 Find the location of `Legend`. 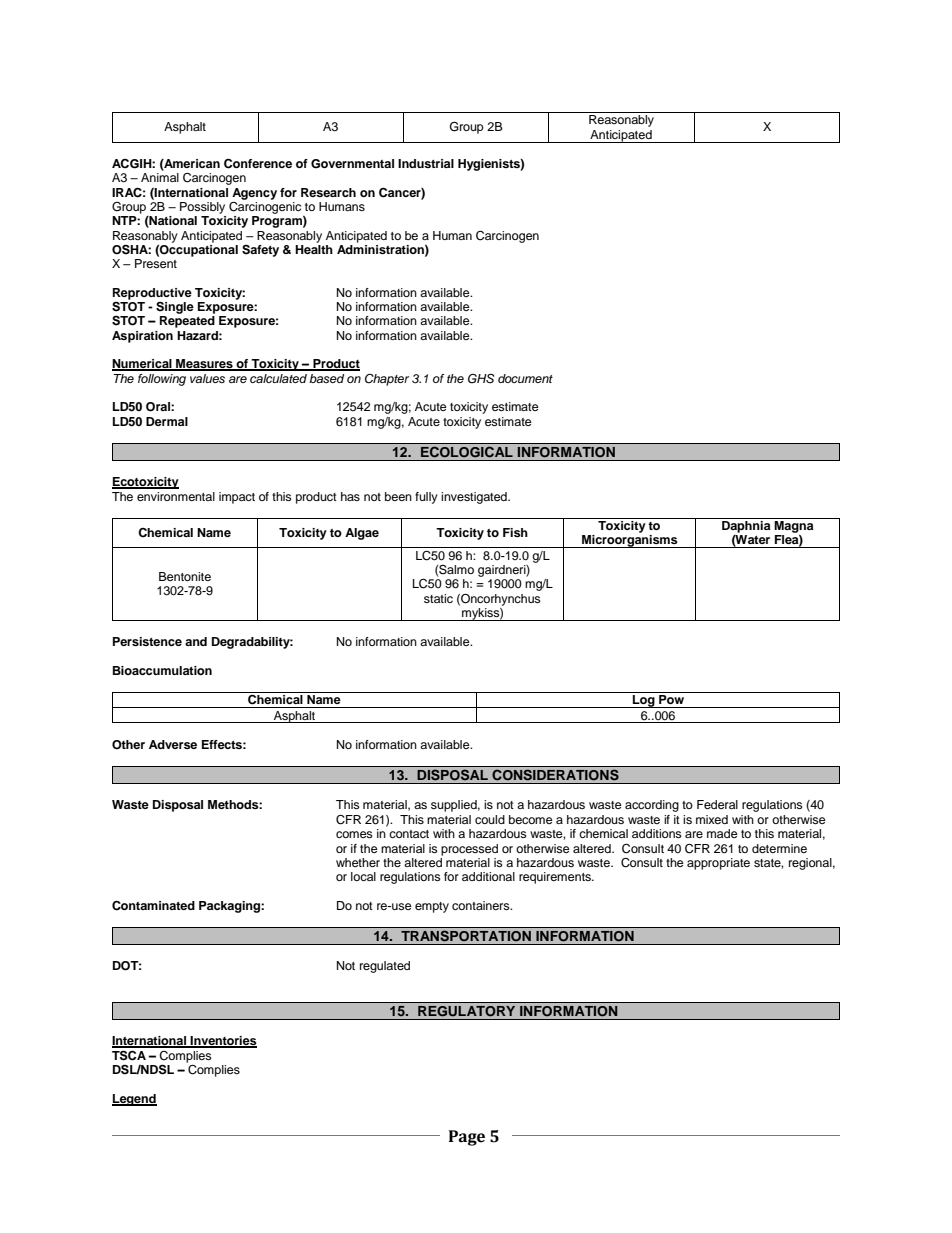

Legend is located at coordinates (134, 1100).
